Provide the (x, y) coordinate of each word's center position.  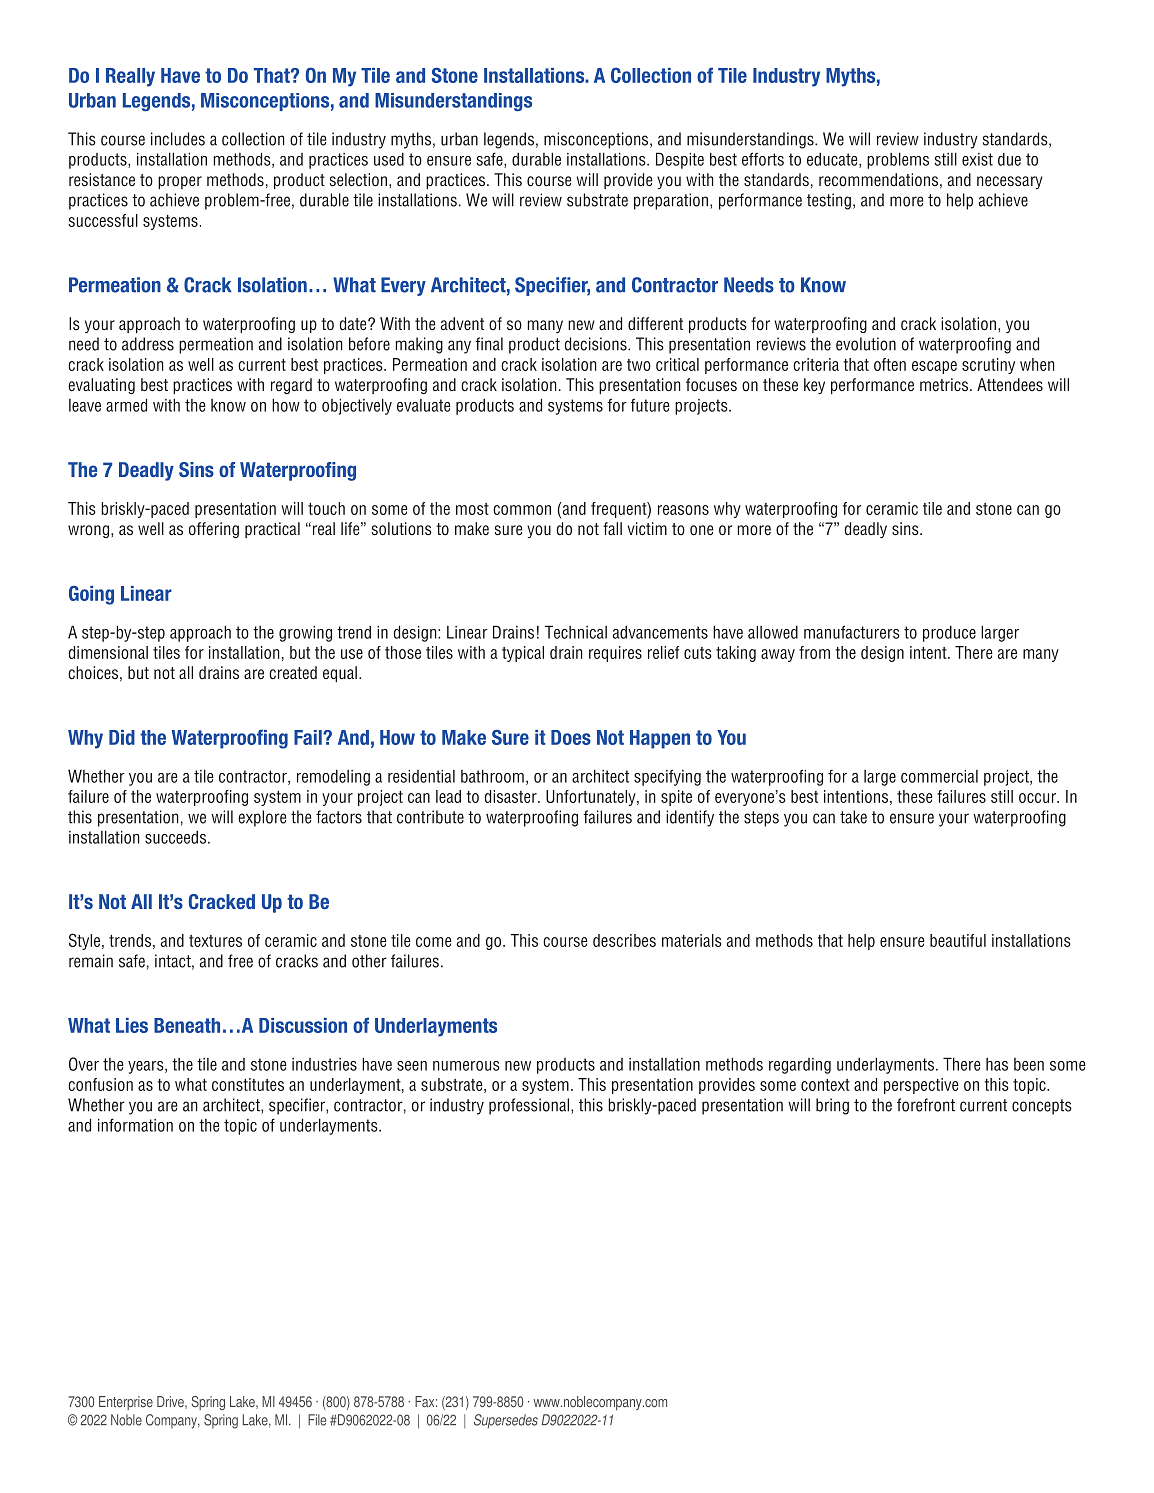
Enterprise (126, 1403)
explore (262, 818)
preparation (671, 201)
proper (180, 182)
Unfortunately (592, 798)
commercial (939, 776)
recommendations (878, 180)
